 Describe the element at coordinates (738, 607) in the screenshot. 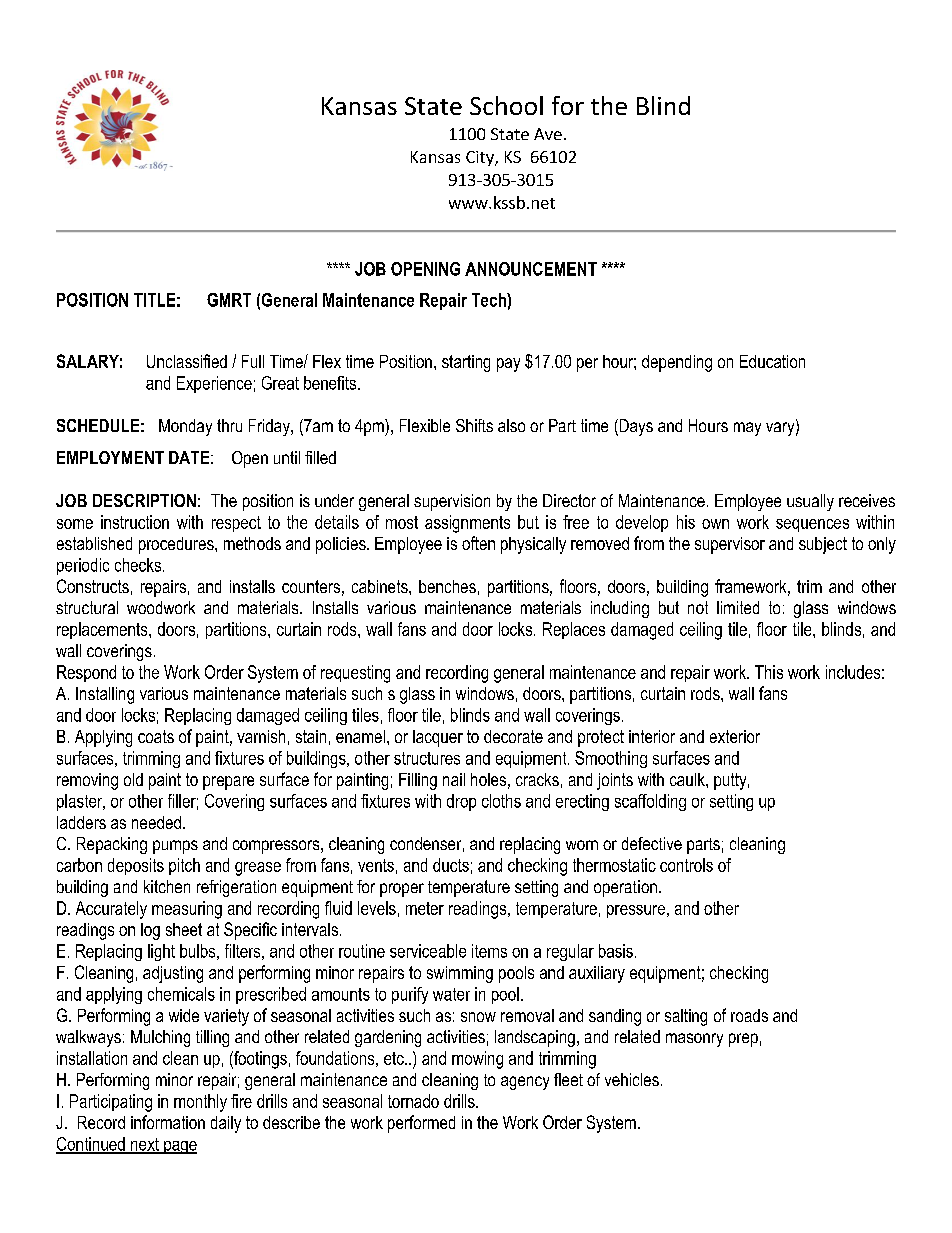

I see `limited` at that location.
